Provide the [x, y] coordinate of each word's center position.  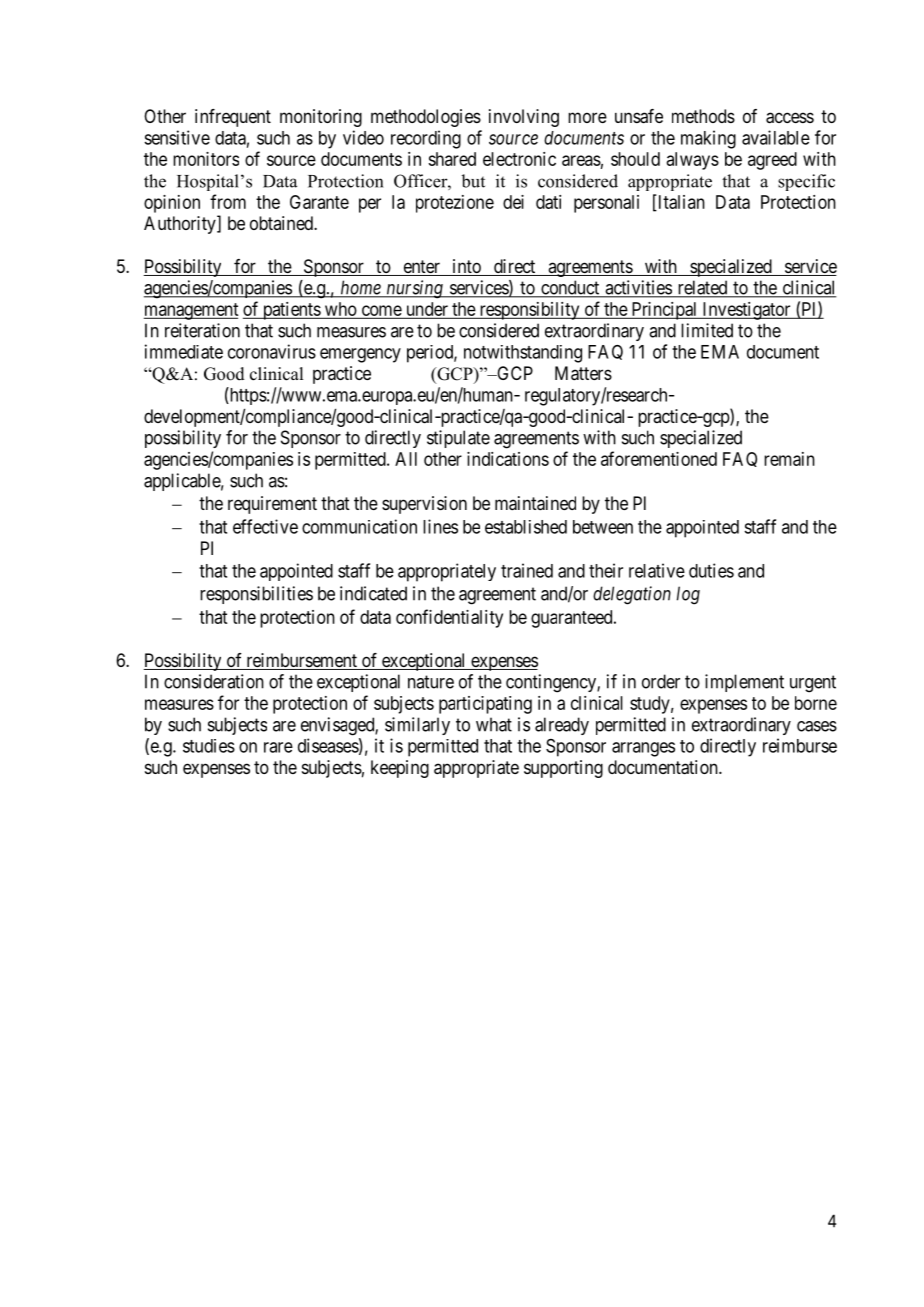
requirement [272, 505]
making [708, 139]
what [494, 724]
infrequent [233, 118]
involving [524, 118]
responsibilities [256, 595]
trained [527, 570]
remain [789, 459]
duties [711, 570]
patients [291, 311]
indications [508, 459]
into [466, 267]
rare [278, 747]
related [702, 288]
